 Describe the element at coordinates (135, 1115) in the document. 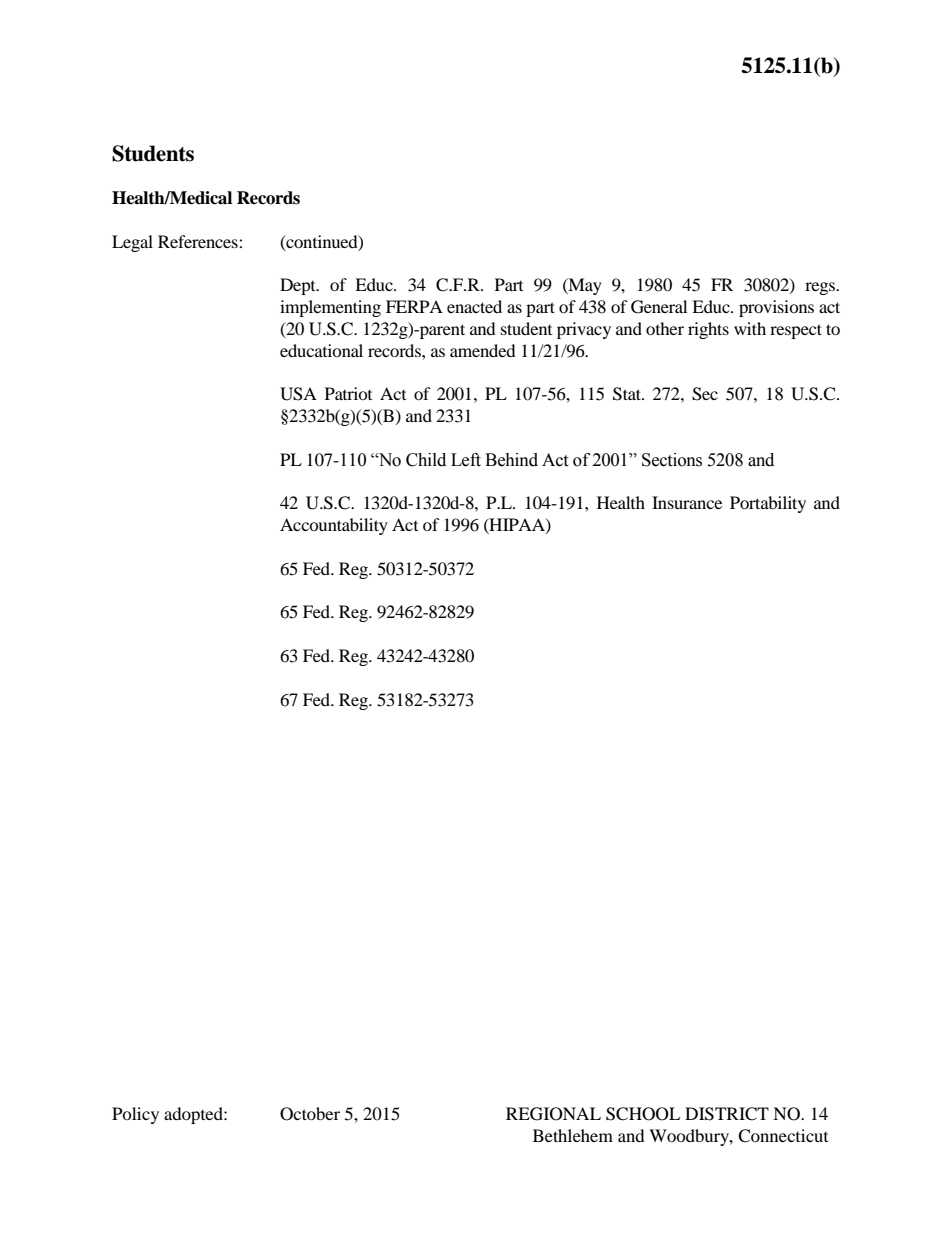

I see `Policy` at that location.
